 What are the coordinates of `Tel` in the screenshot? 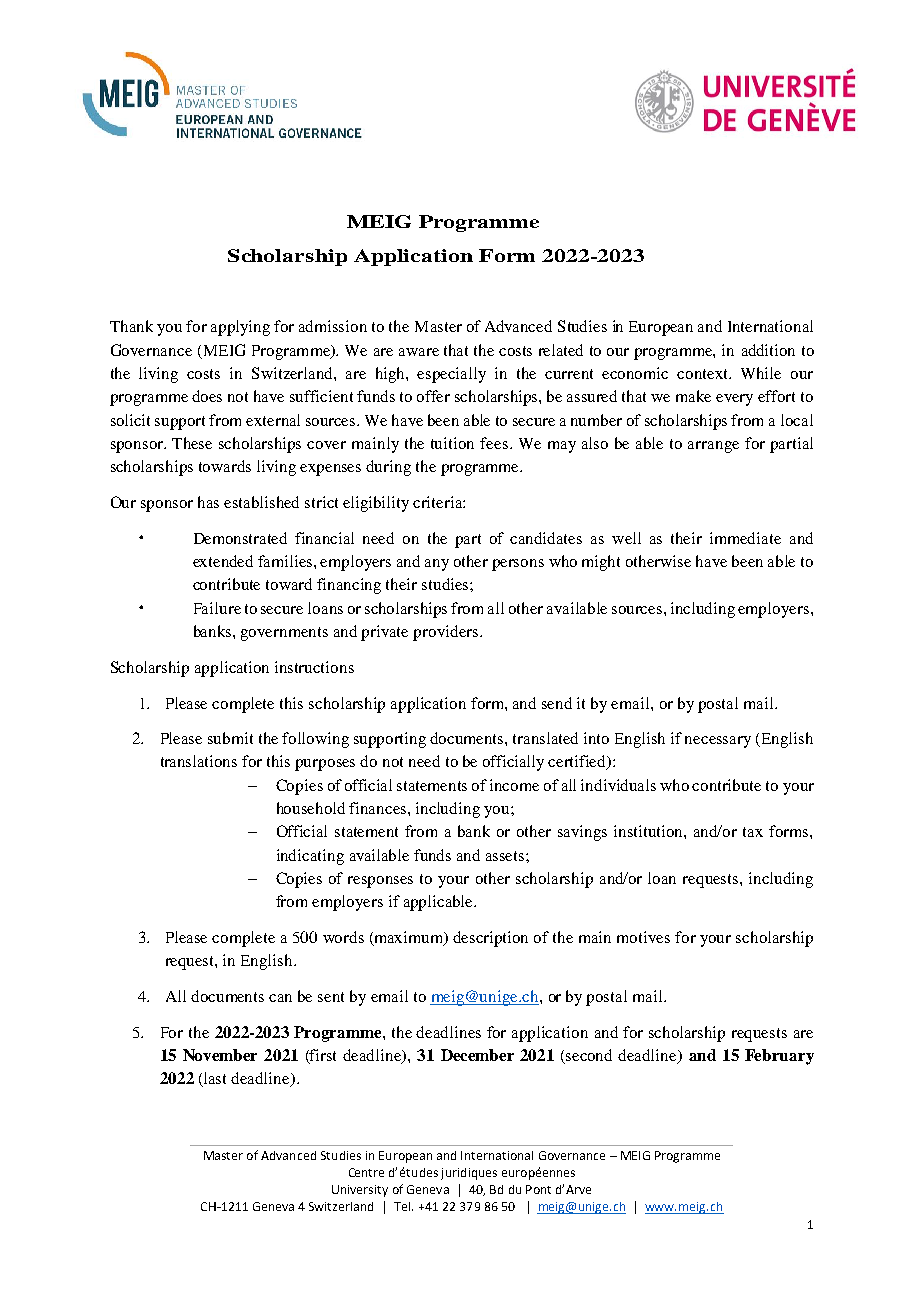 It's located at (403, 1206).
